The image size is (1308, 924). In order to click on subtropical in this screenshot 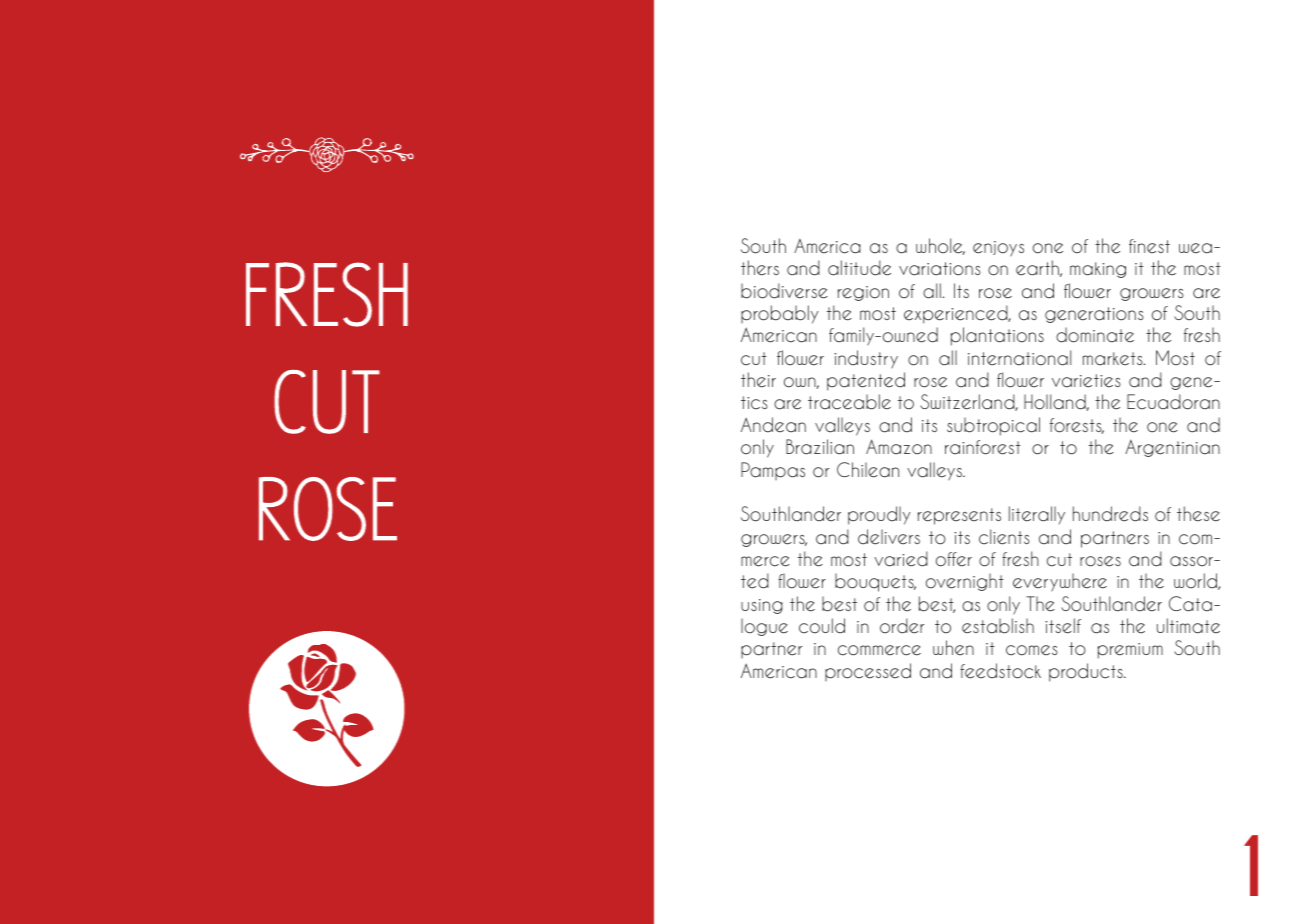, I will do `click(993, 426)`.
